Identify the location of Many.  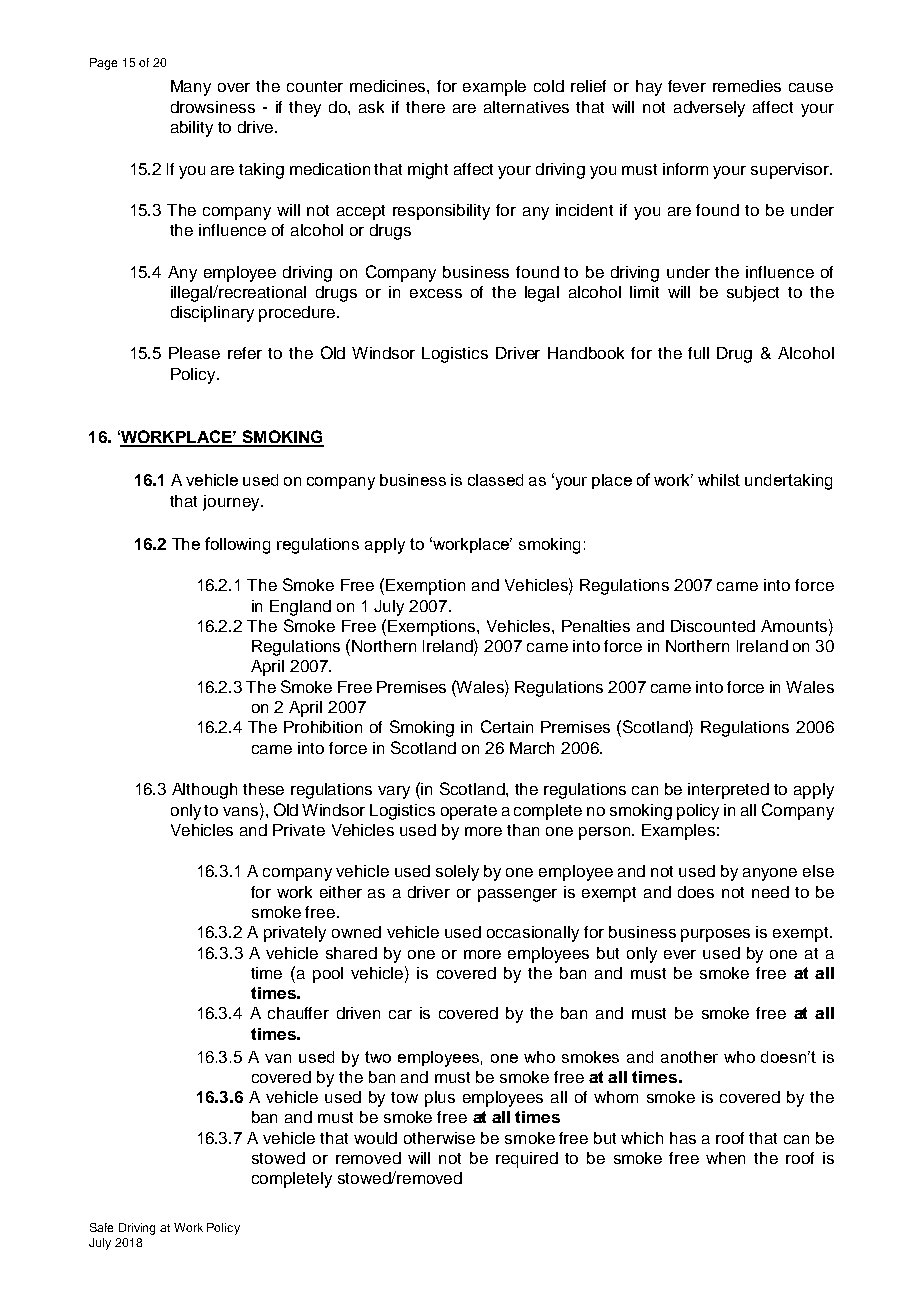
(191, 88).
